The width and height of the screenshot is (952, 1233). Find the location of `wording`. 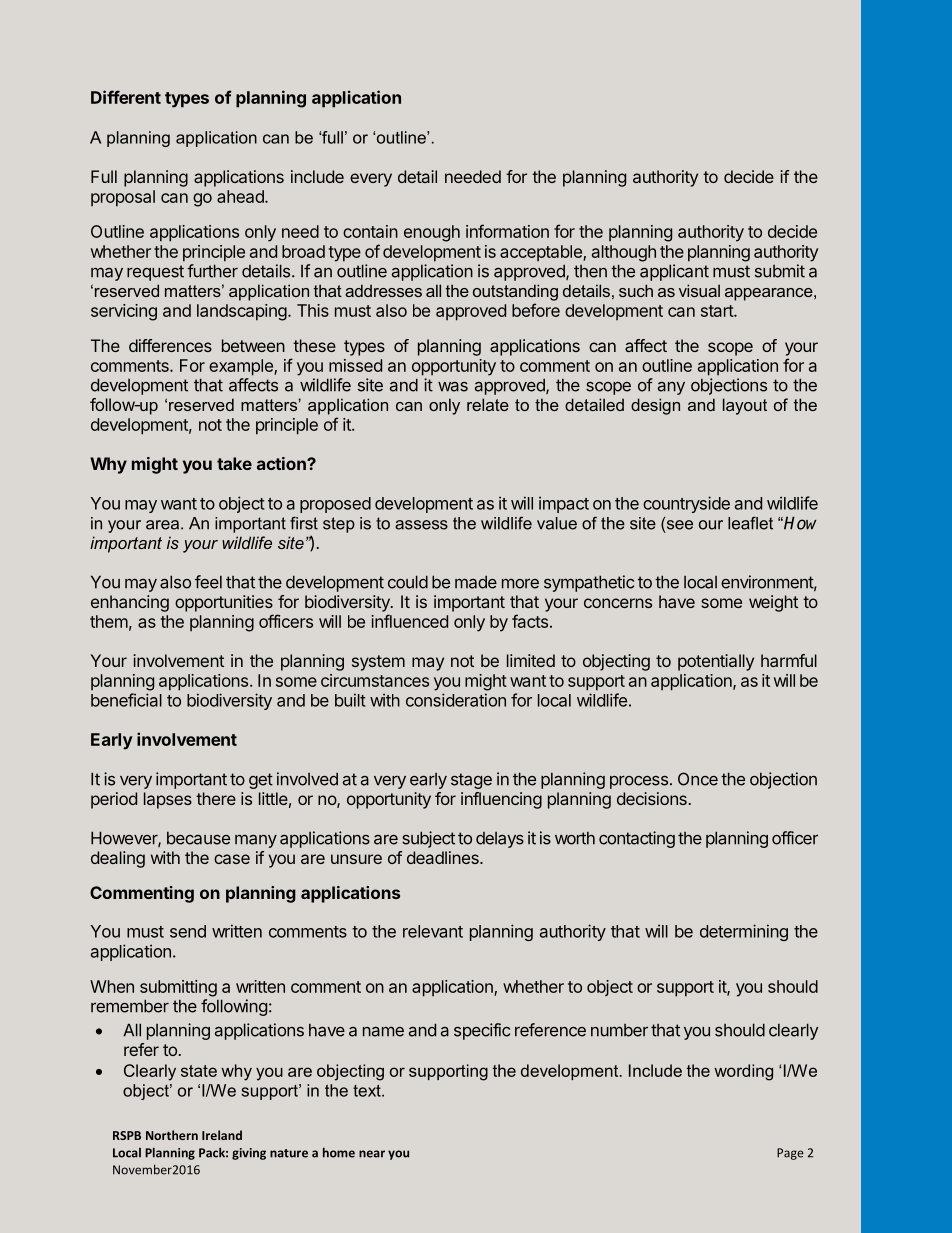

wording is located at coordinates (743, 1072).
